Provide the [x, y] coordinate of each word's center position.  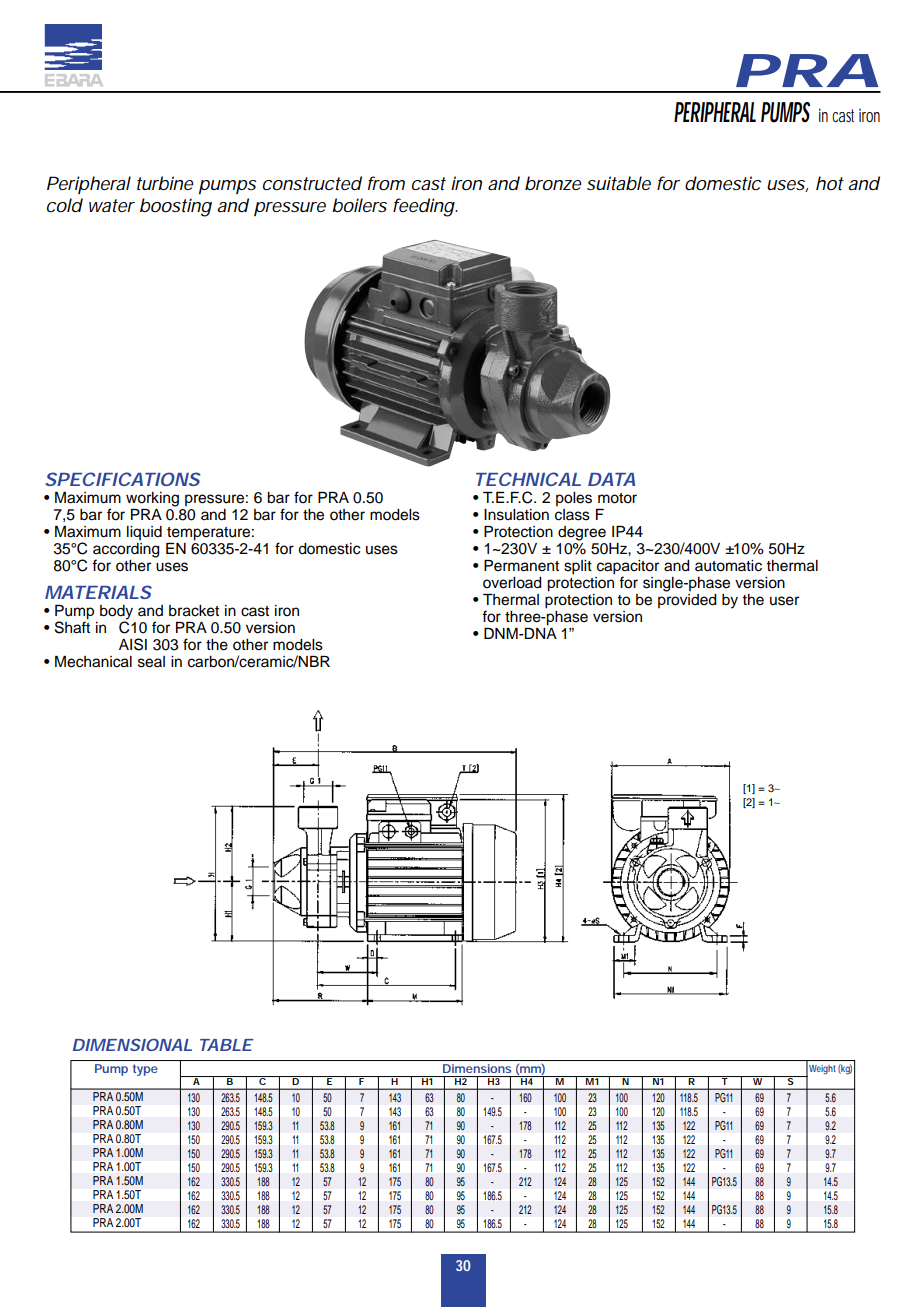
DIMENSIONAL [132, 1045]
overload [512, 583]
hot [830, 183]
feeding [424, 207]
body [116, 613]
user [784, 601]
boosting [176, 207]
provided [687, 601]
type [145, 1070]
